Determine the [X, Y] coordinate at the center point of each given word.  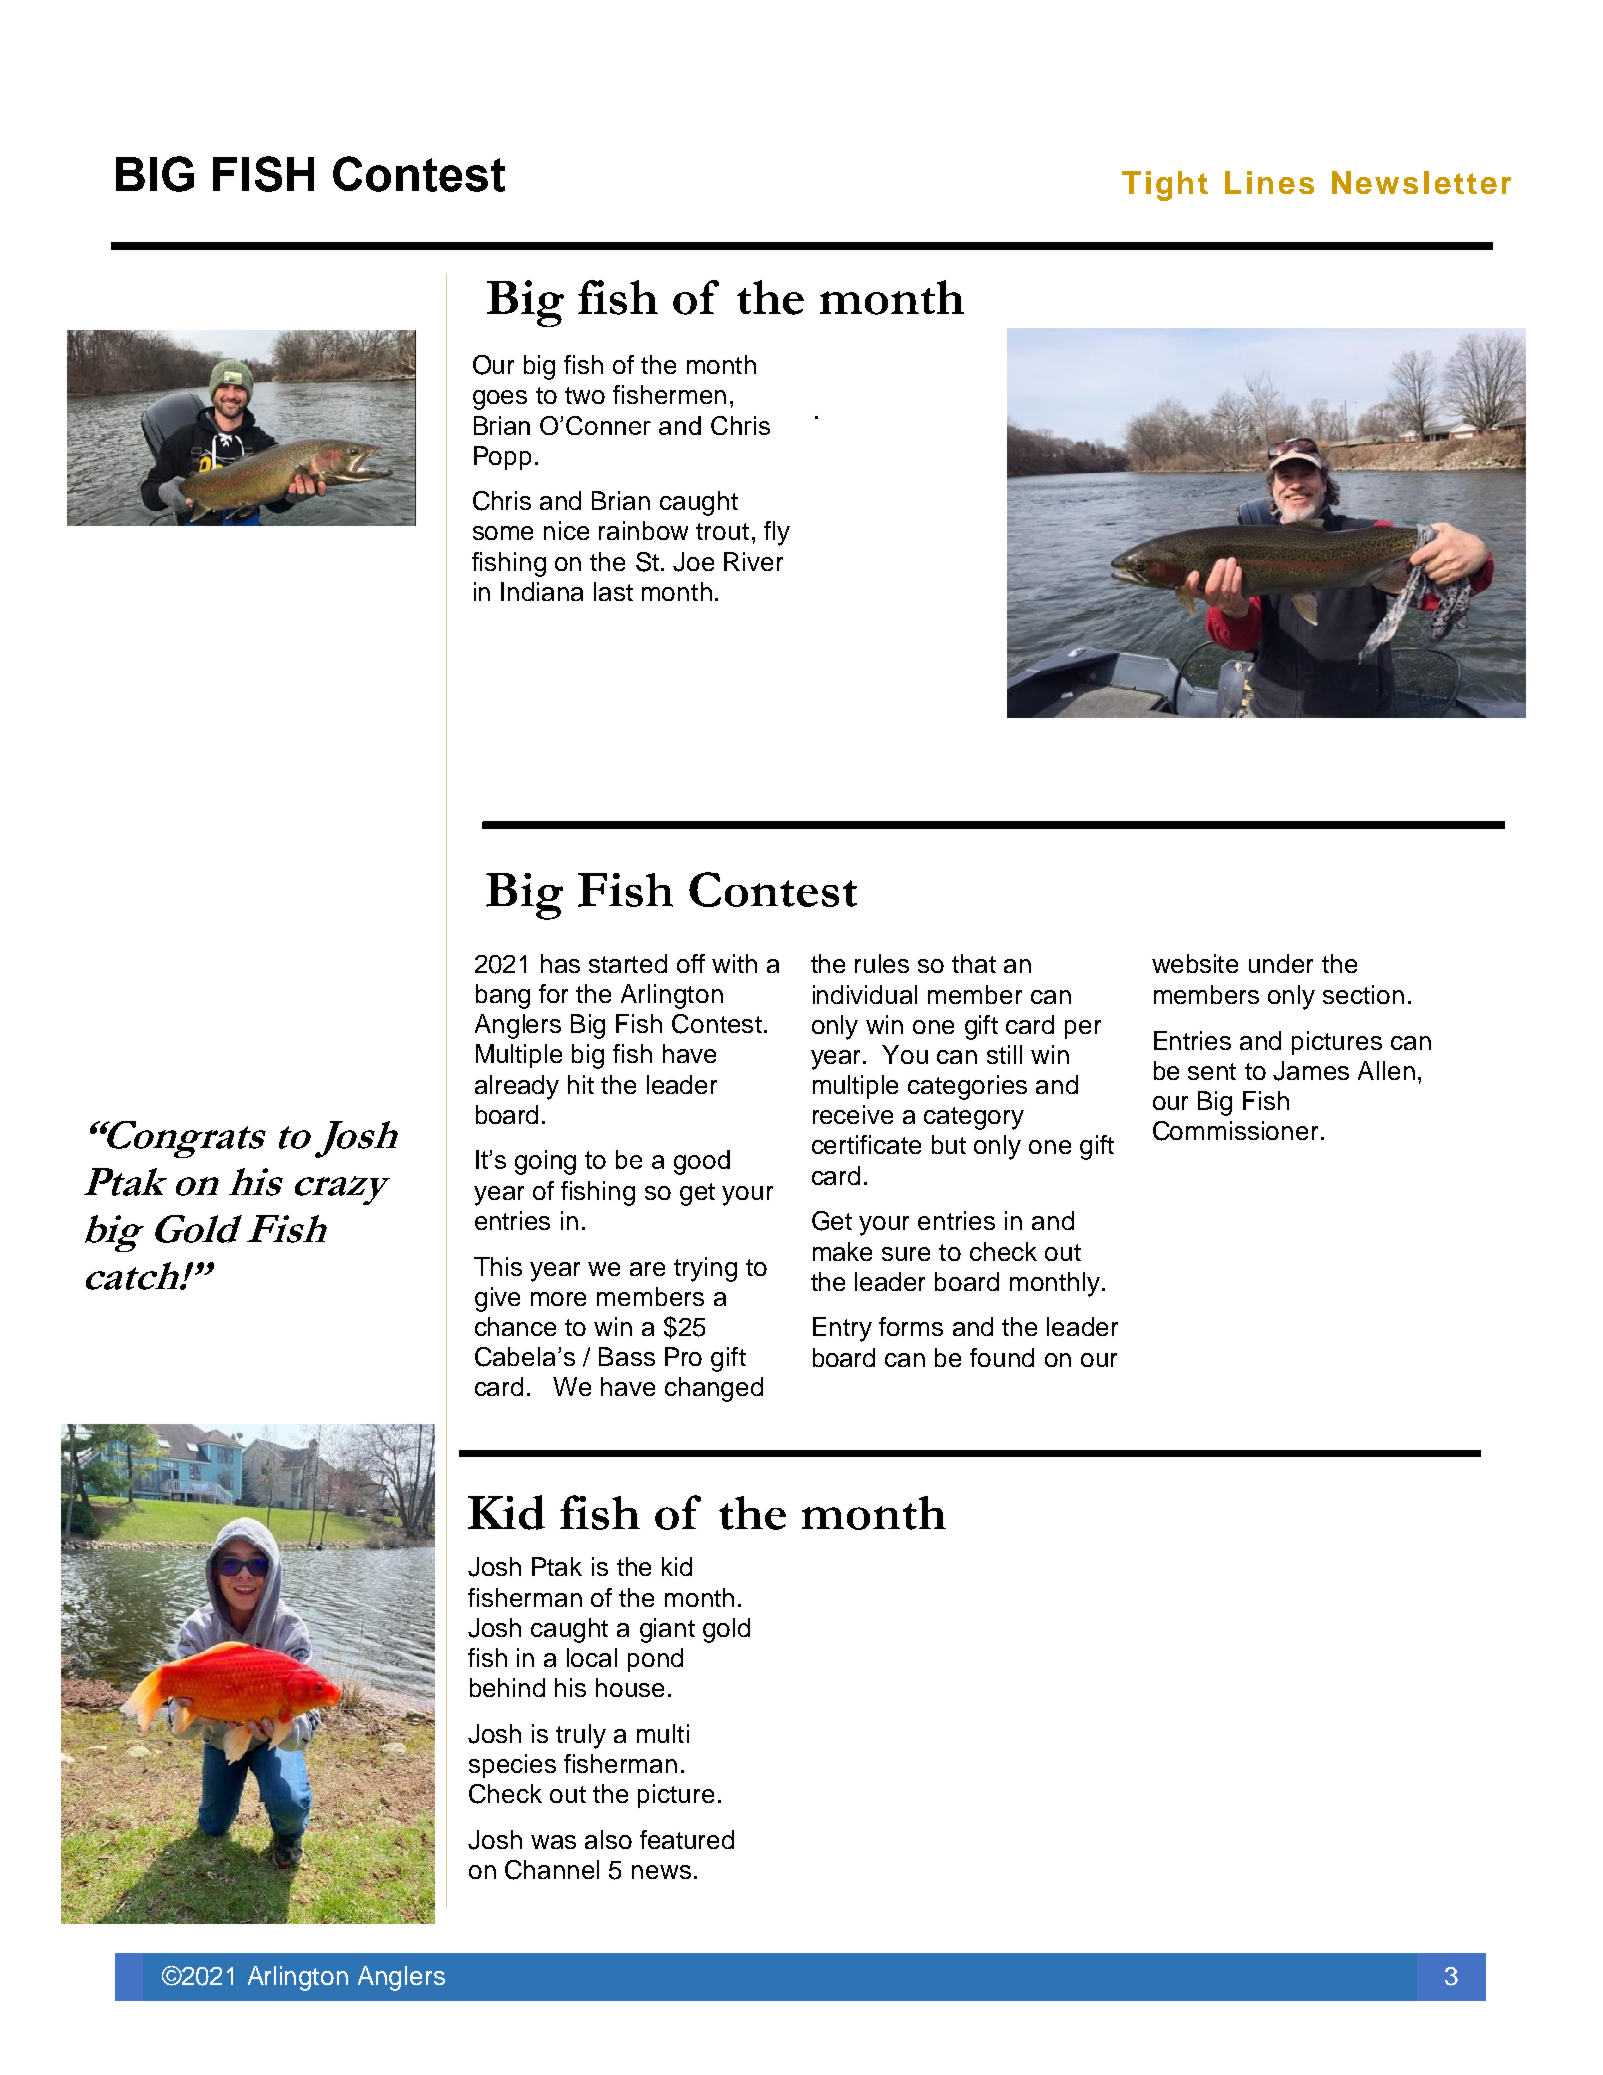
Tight [1165, 186]
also [608, 1839]
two [585, 395]
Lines [1269, 182]
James [1311, 1071]
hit [581, 1084]
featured [687, 1839]
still [1004, 1054]
